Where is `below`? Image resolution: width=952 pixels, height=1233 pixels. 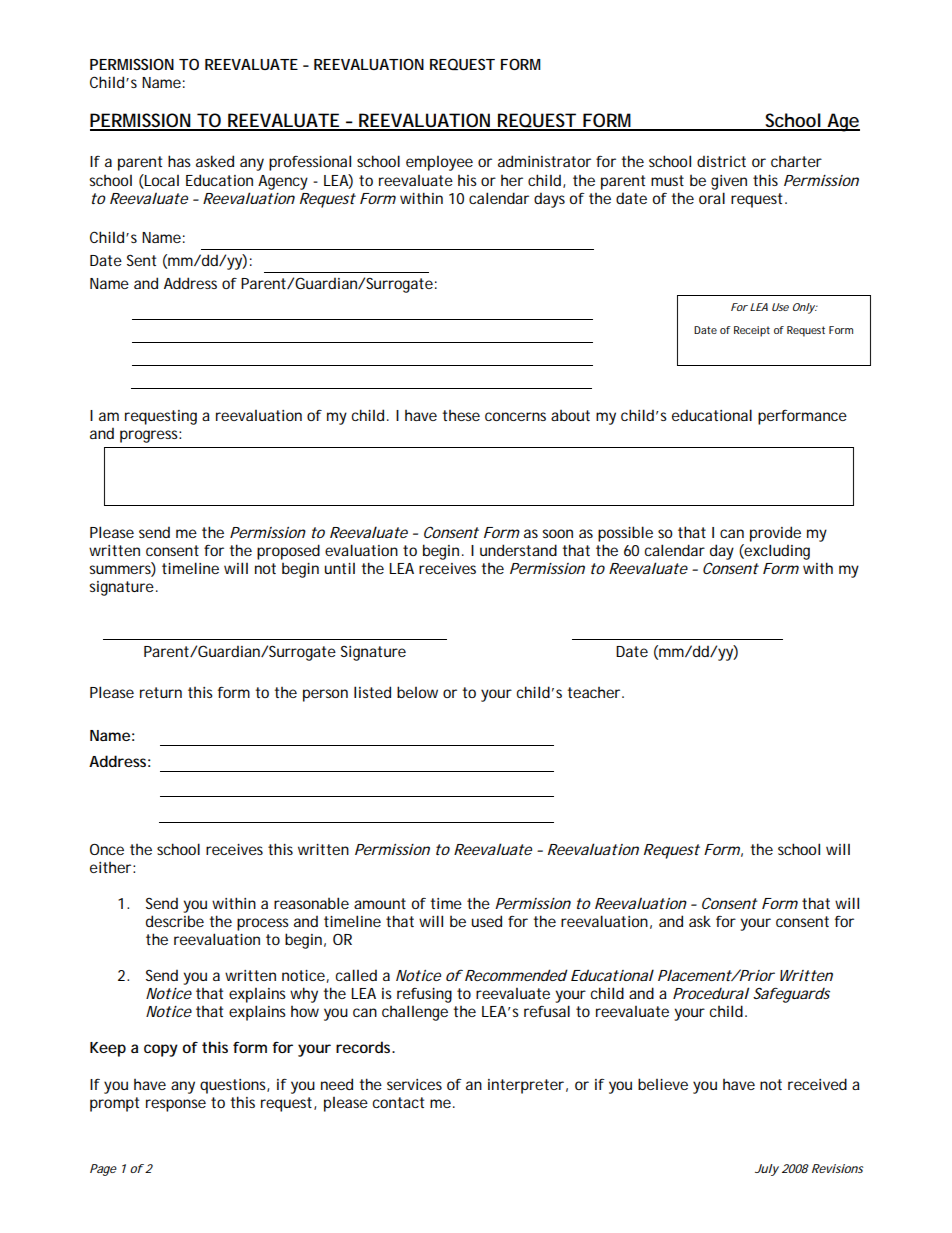 below is located at coordinates (417, 692).
